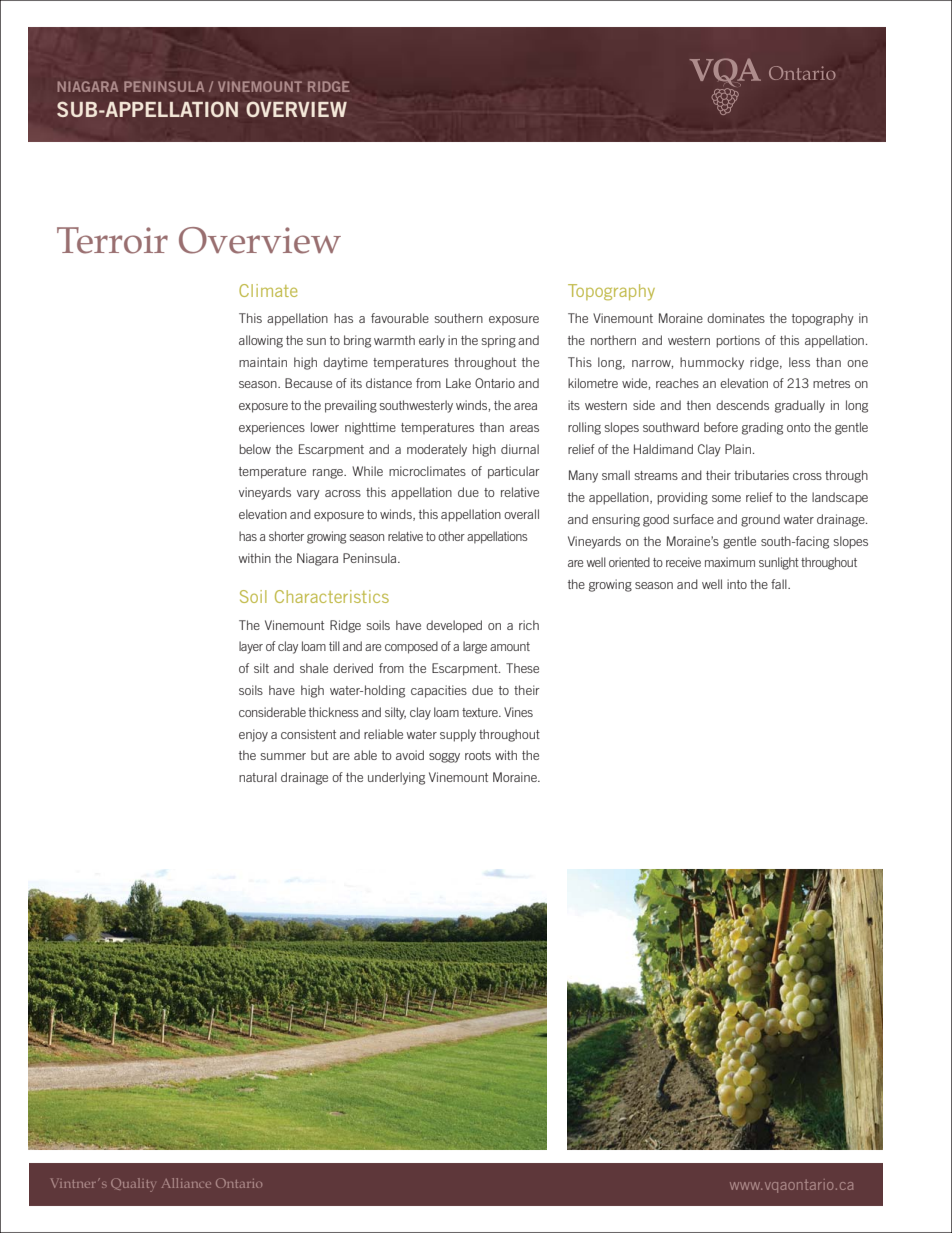 The height and width of the screenshot is (1233, 952). What do you see at coordinates (780, 584) in the screenshot?
I see `fall` at bounding box center [780, 584].
